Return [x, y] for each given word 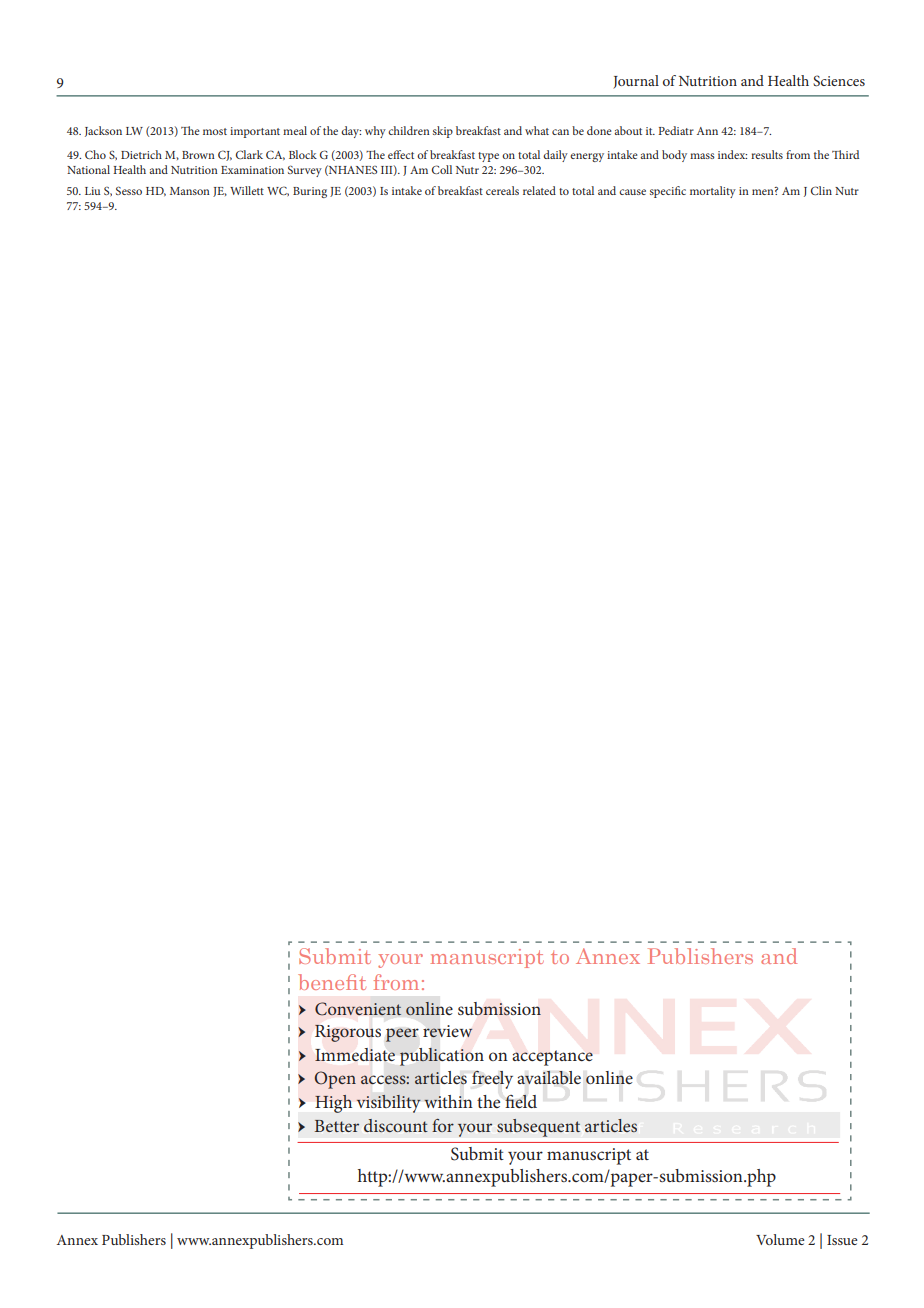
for [443, 1125]
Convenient [358, 1009]
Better [337, 1126]
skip [443, 132]
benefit [332, 982]
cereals [502, 190]
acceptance [552, 1058]
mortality [713, 192]
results [767, 154]
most [215, 131]
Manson [190, 191]
